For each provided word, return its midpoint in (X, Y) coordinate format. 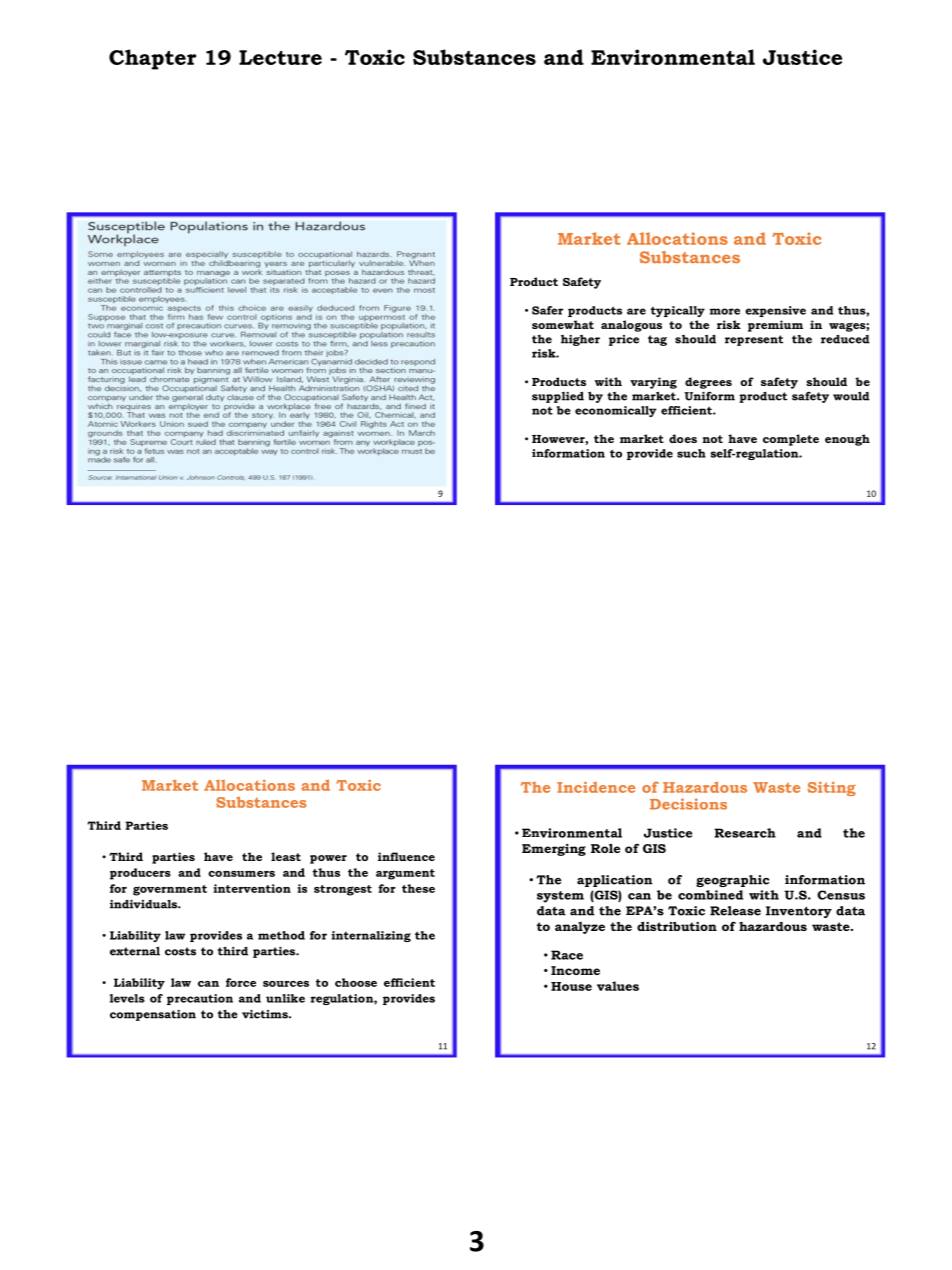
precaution (200, 999)
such (691, 453)
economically (616, 411)
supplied (558, 397)
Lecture (280, 57)
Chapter (152, 59)
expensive (775, 311)
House (571, 986)
